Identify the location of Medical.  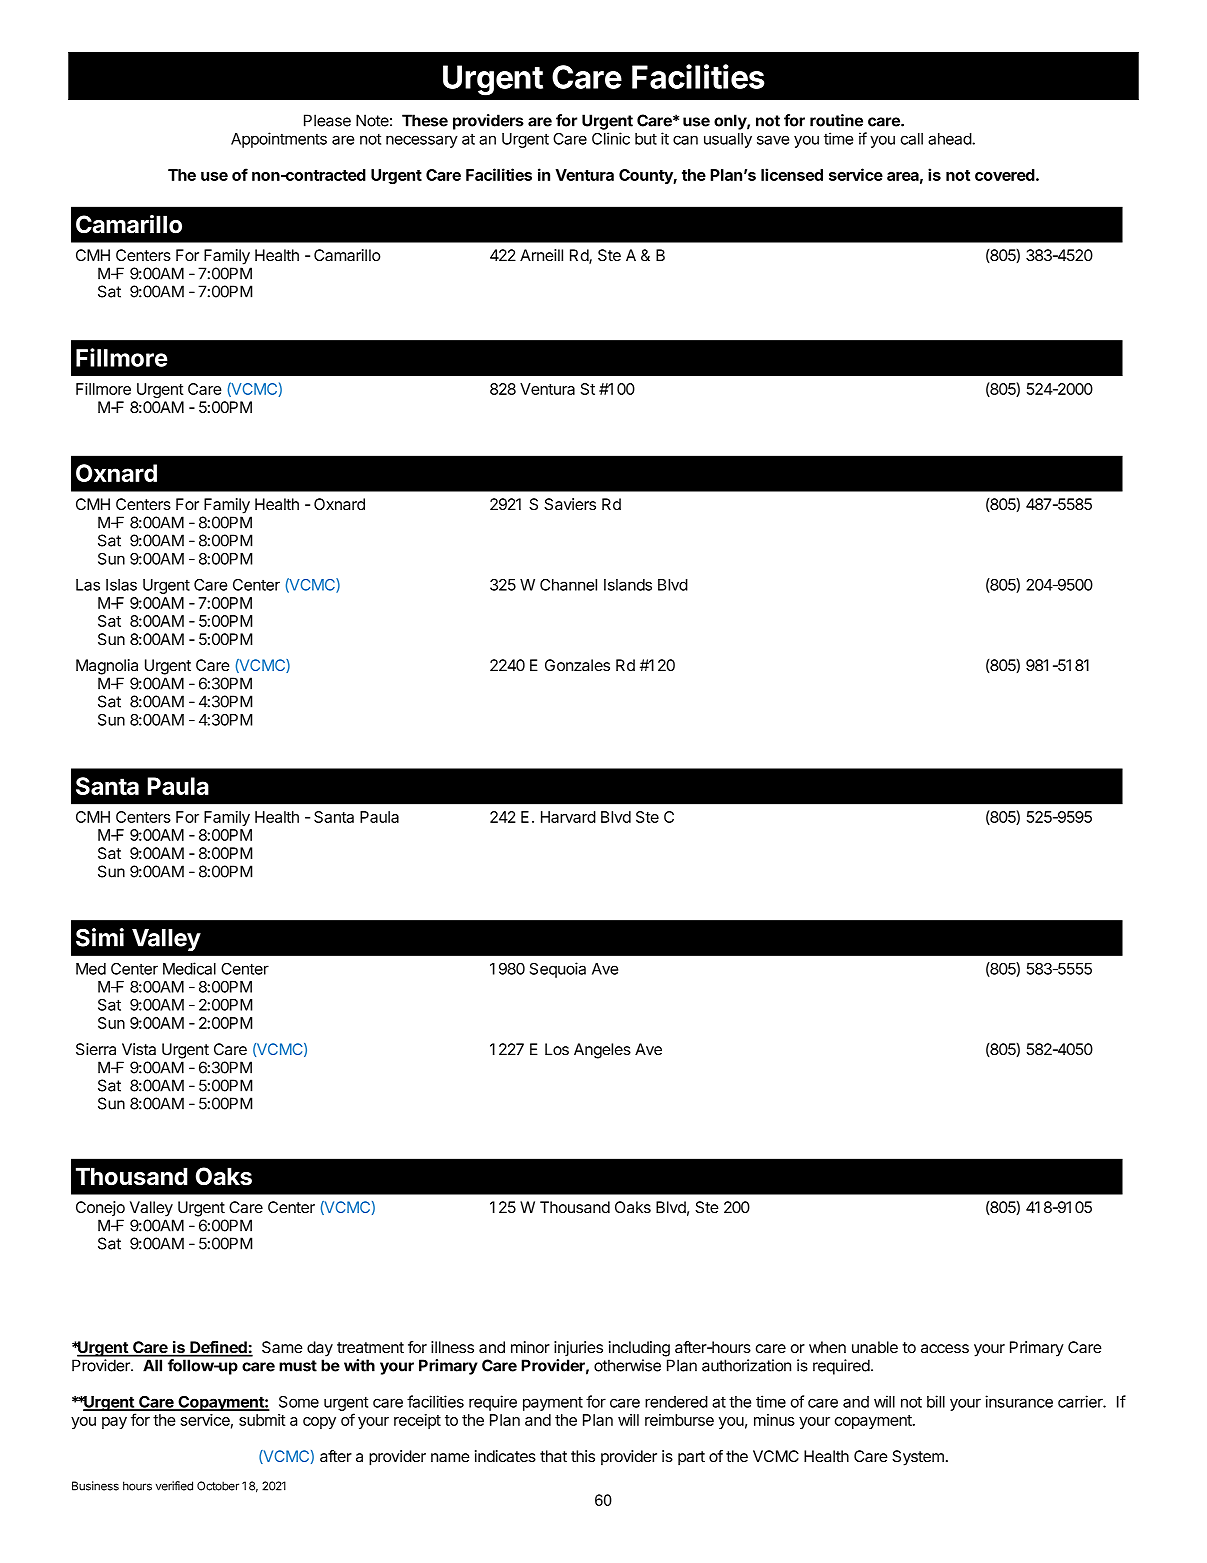
(189, 968).
